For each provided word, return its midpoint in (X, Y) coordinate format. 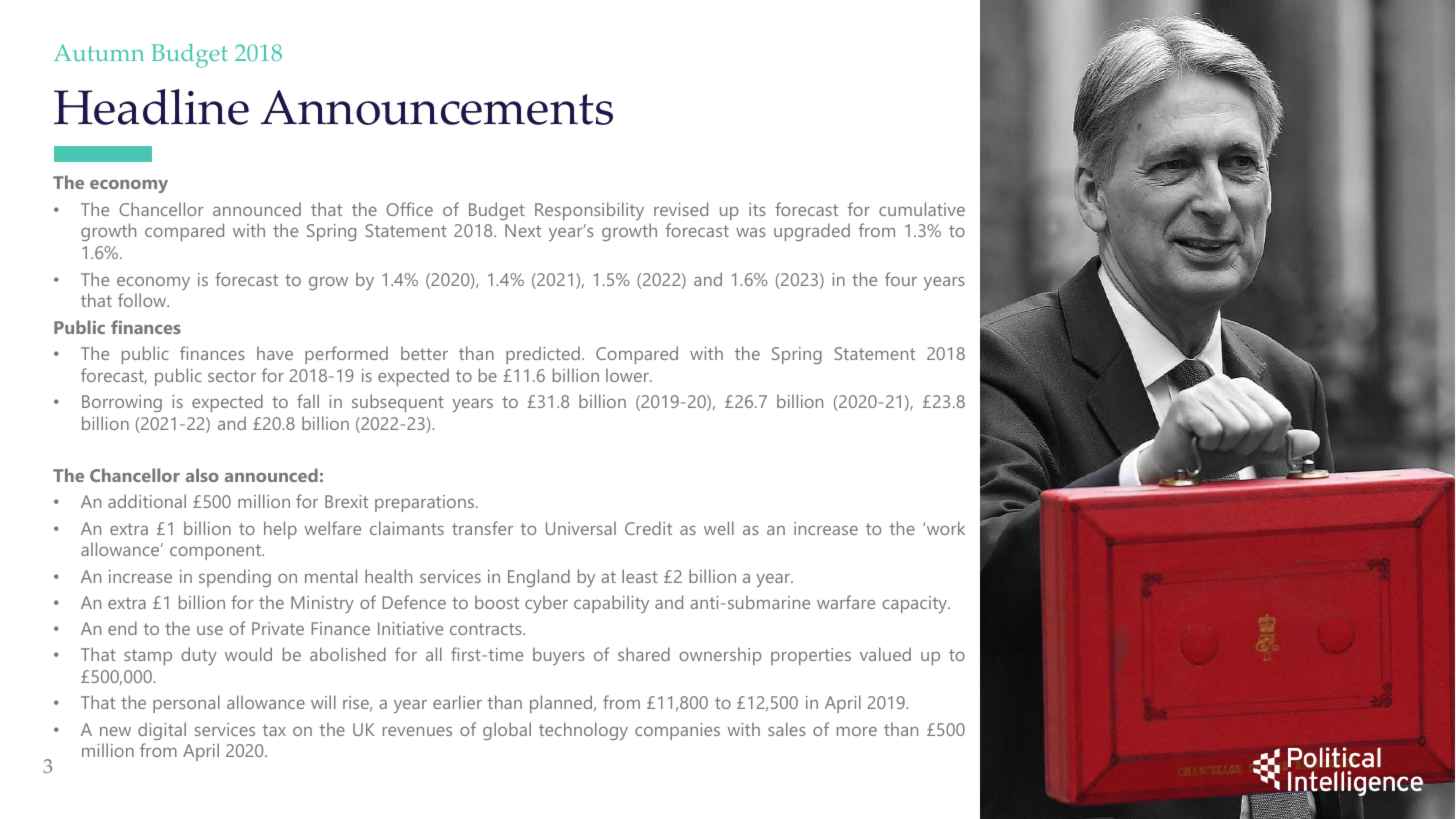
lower (628, 375)
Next (523, 230)
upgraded (812, 232)
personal (186, 704)
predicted (543, 355)
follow (143, 300)
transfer (482, 528)
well (719, 528)
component (217, 552)
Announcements (437, 107)
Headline (151, 107)
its (757, 209)
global (507, 731)
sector (232, 376)
